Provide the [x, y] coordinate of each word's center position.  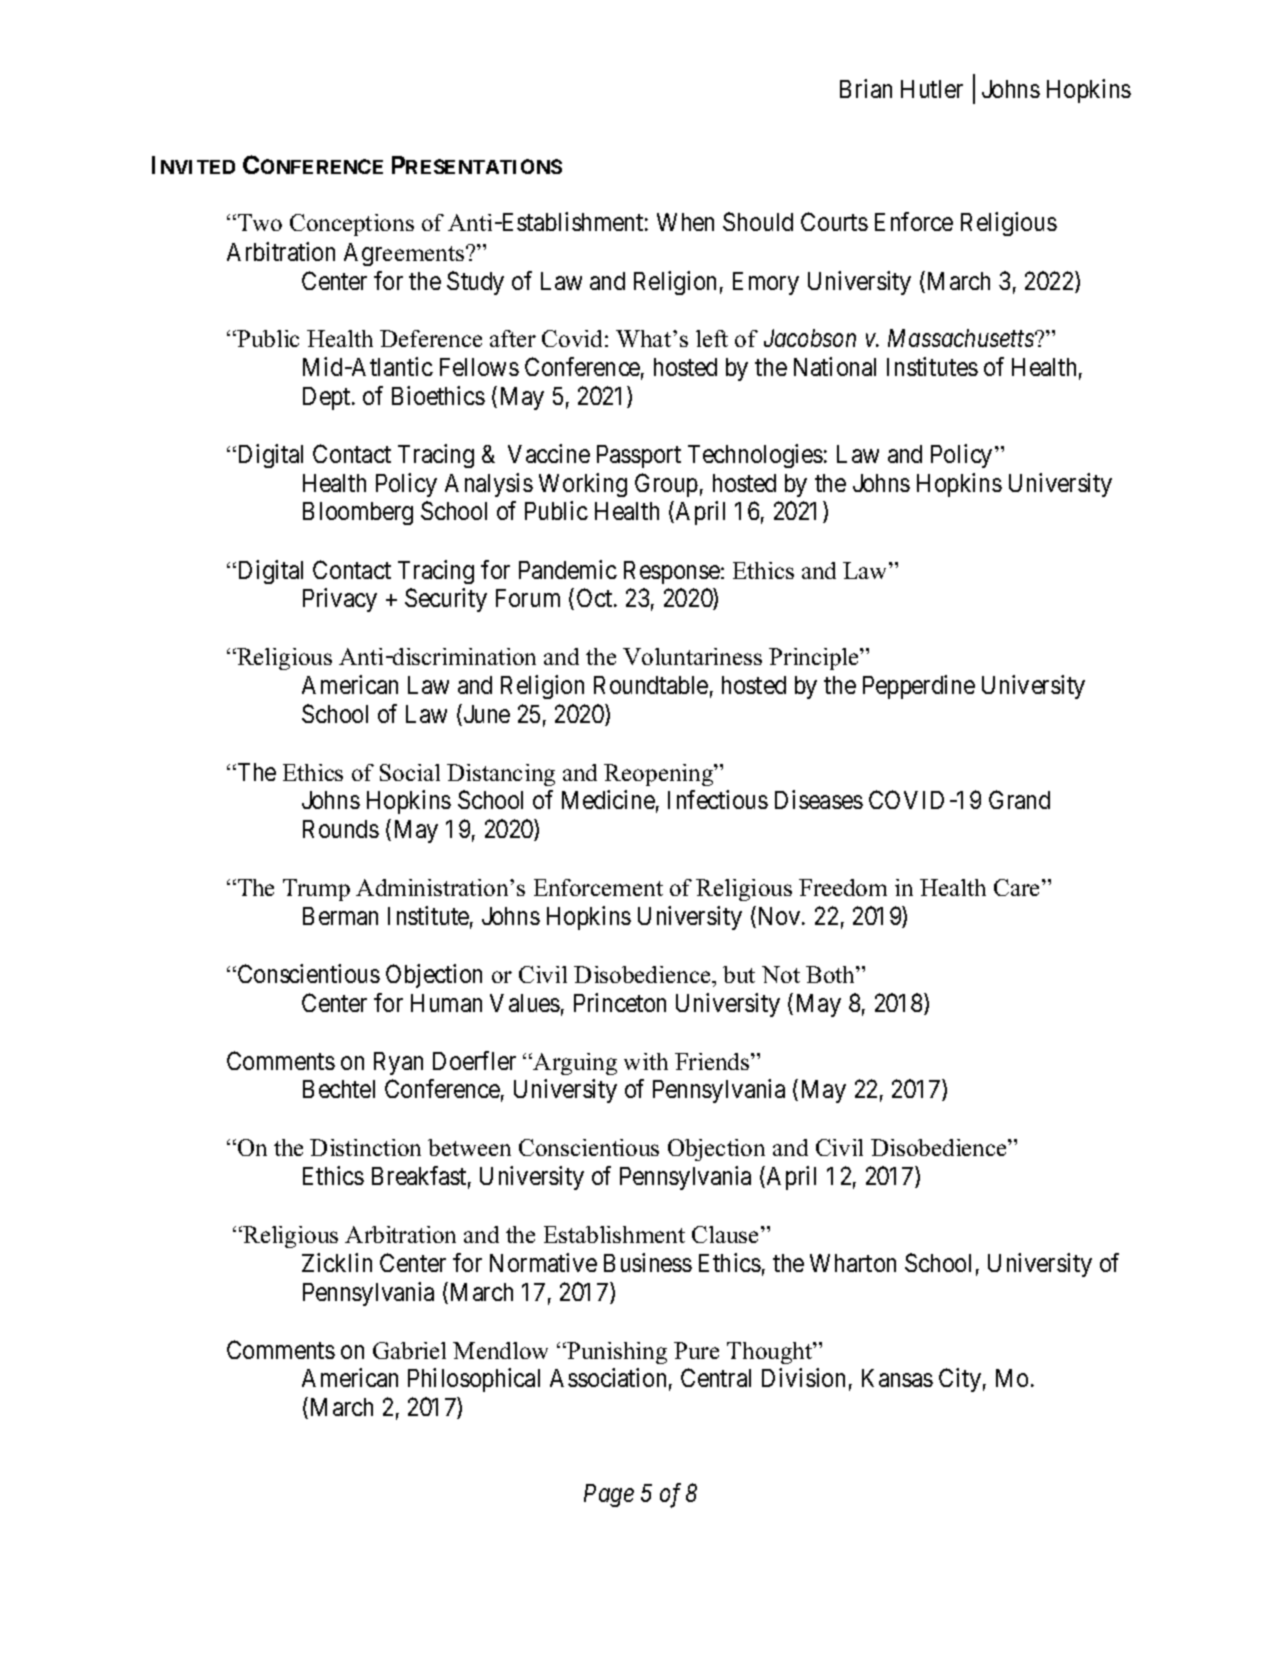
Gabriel [409, 1350]
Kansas [897, 1378]
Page [609, 1495]
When [685, 222]
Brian [866, 88]
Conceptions [352, 225]
